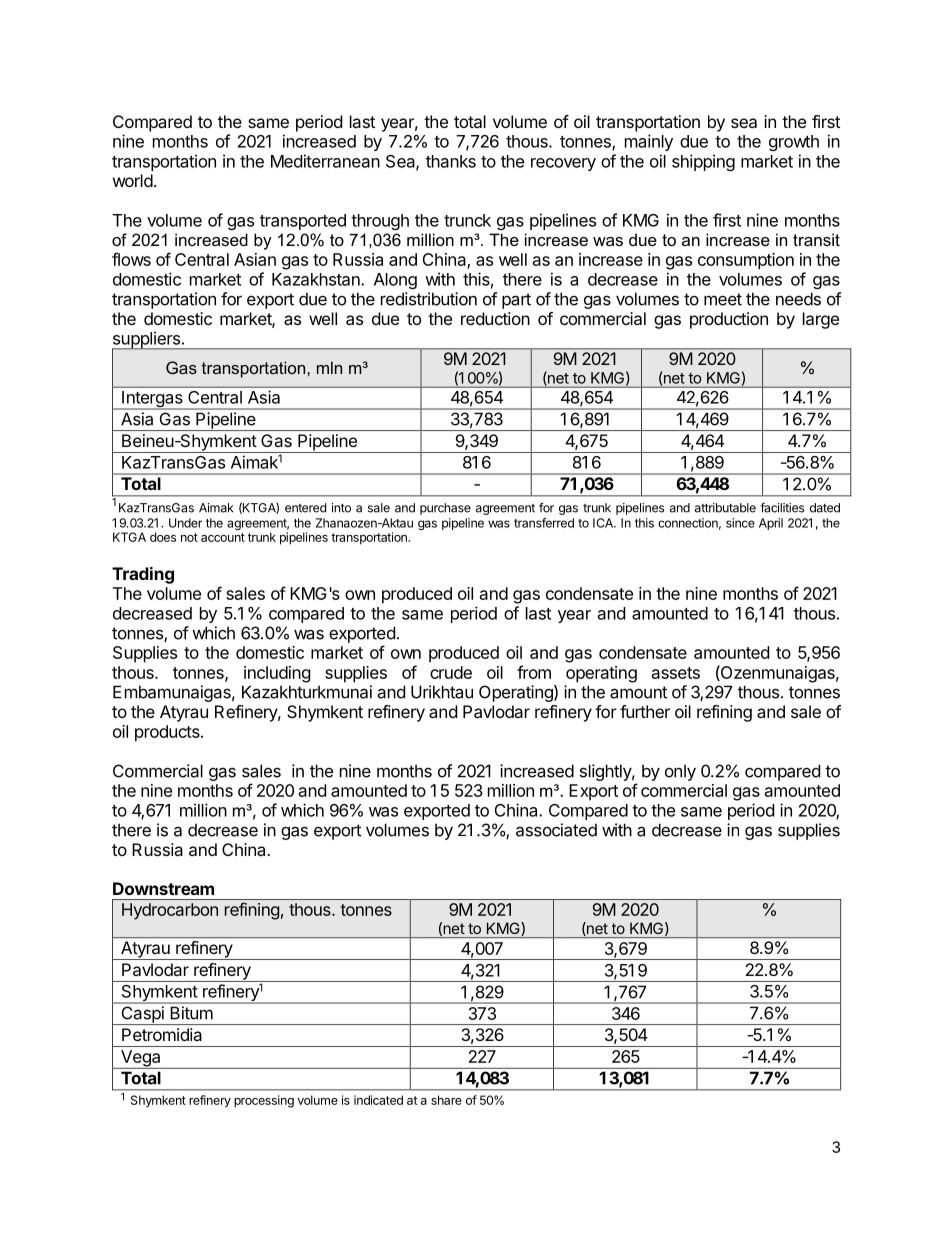 The height and width of the screenshot is (1233, 952). I want to click on thanks, so click(451, 161).
